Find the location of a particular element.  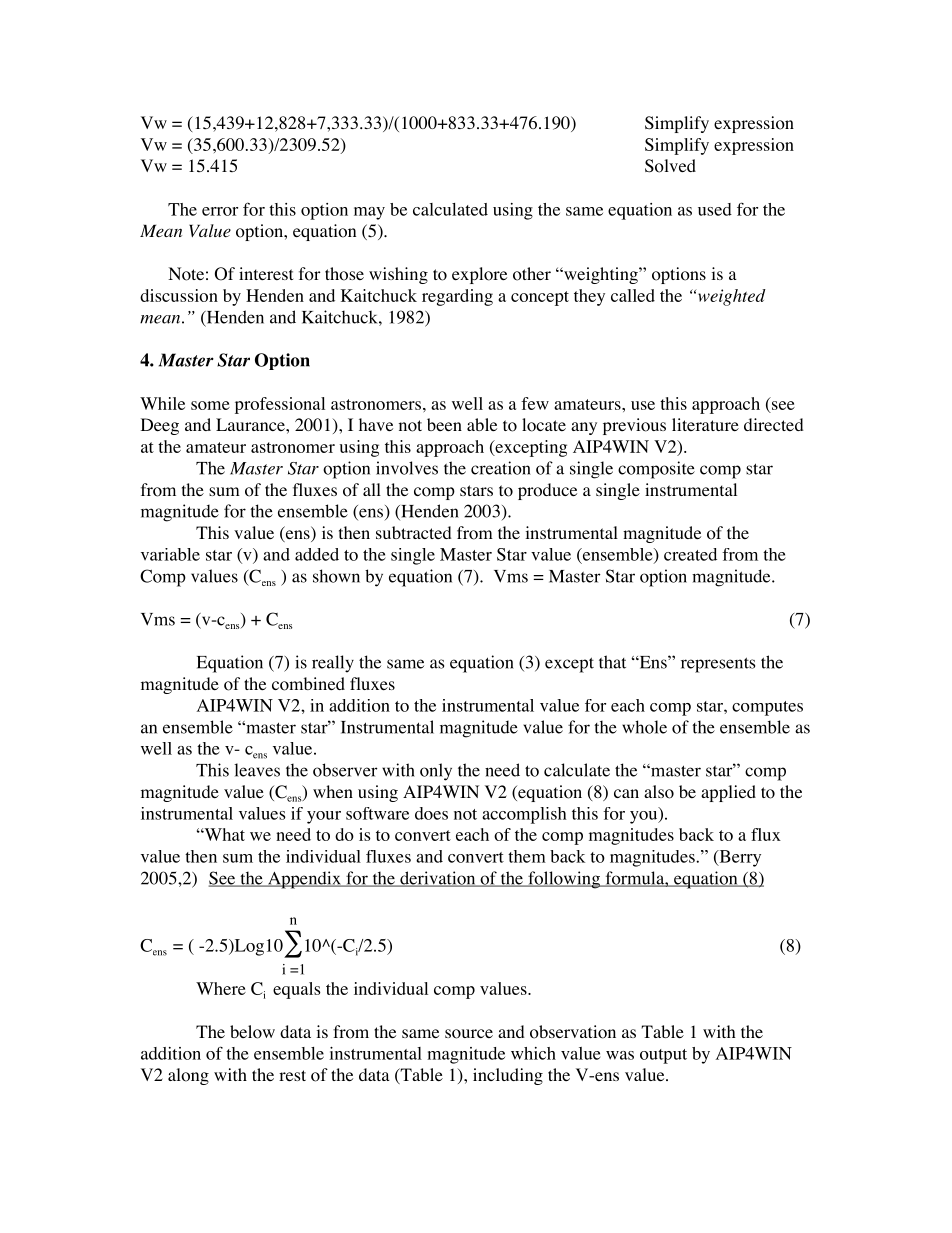

creation is located at coordinates (501, 468).
